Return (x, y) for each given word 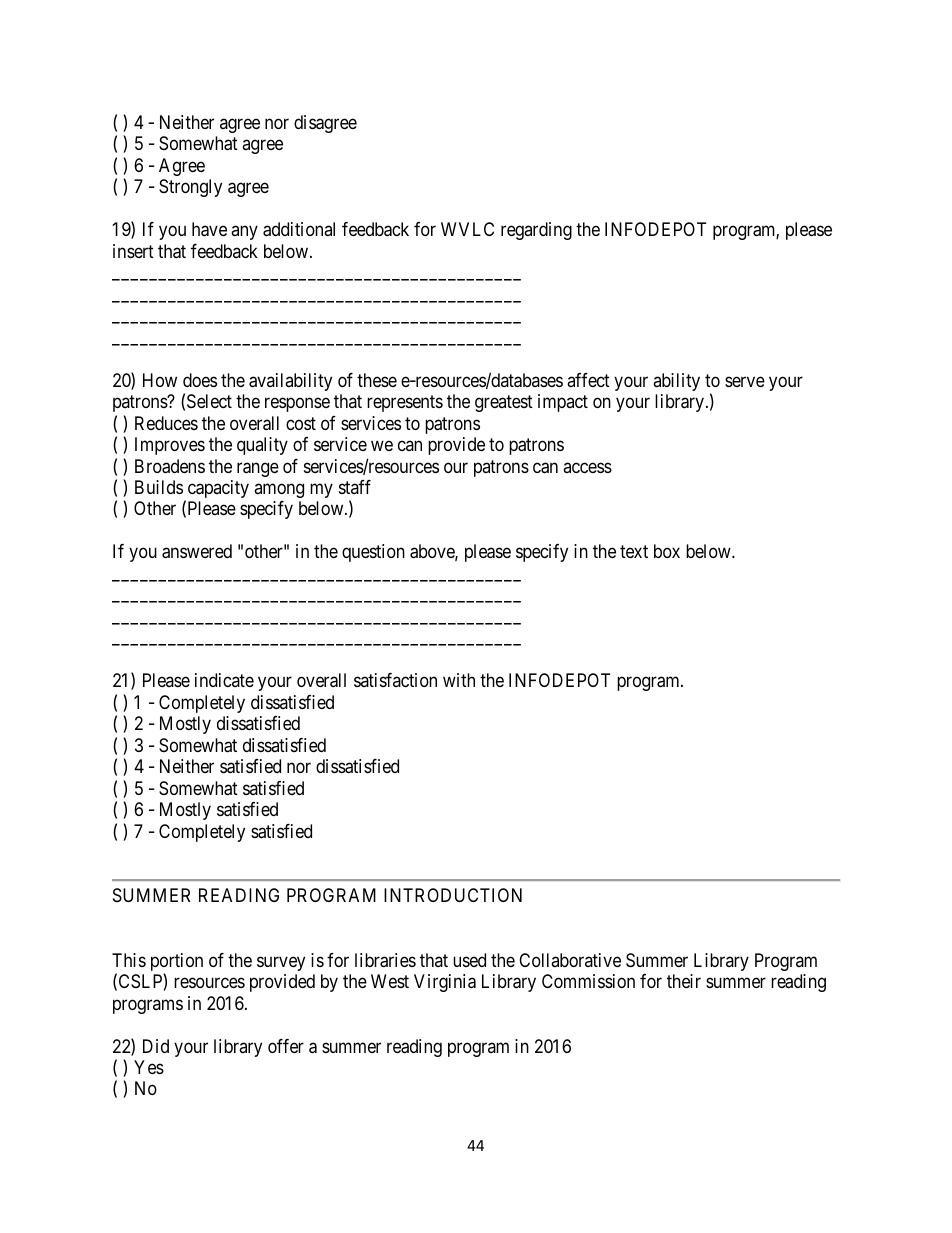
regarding (536, 231)
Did (156, 1046)
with (459, 680)
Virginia (445, 983)
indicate (224, 680)
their (684, 981)
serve (745, 381)
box (667, 551)
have (209, 229)
